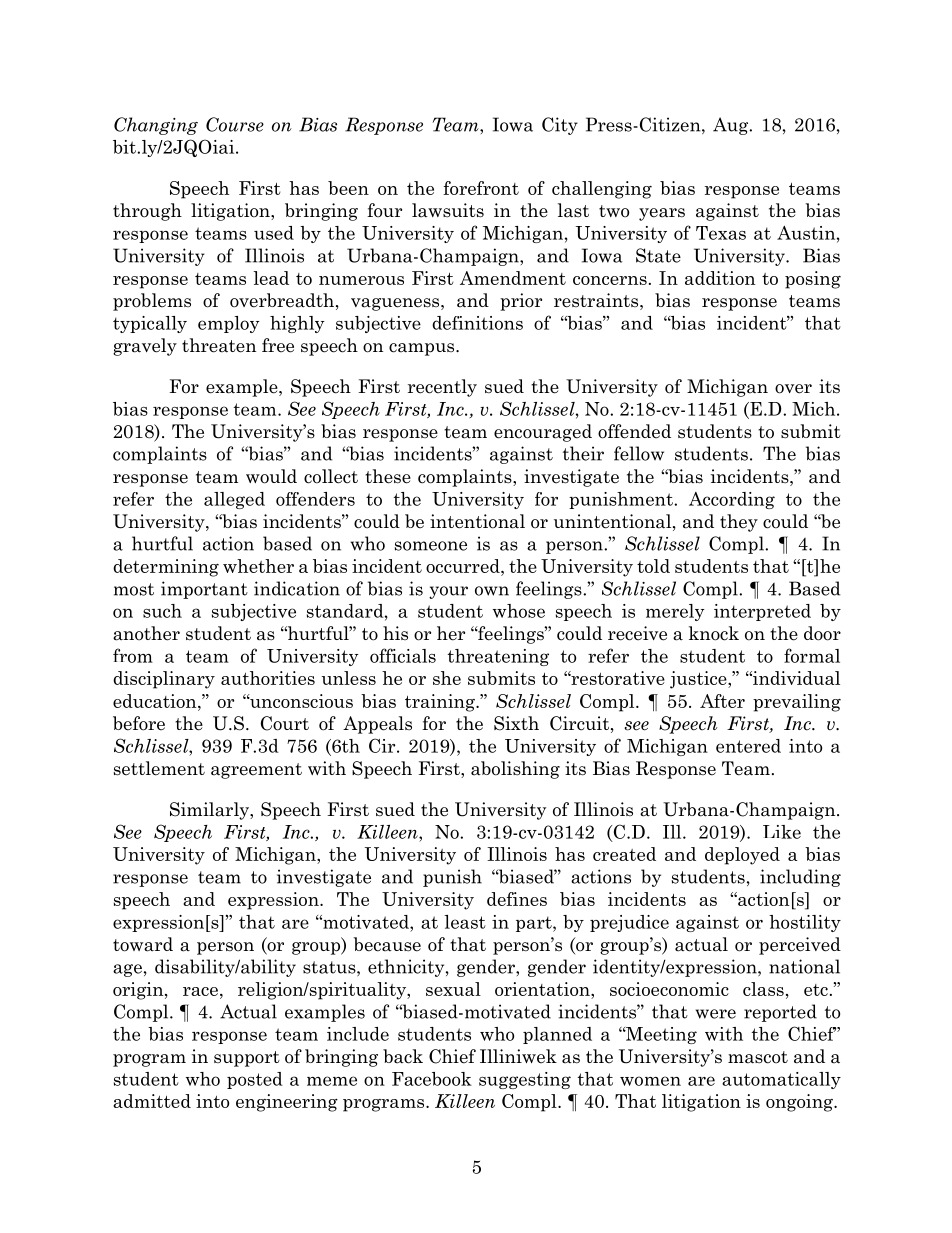  I want to click on Course, so click(235, 124).
